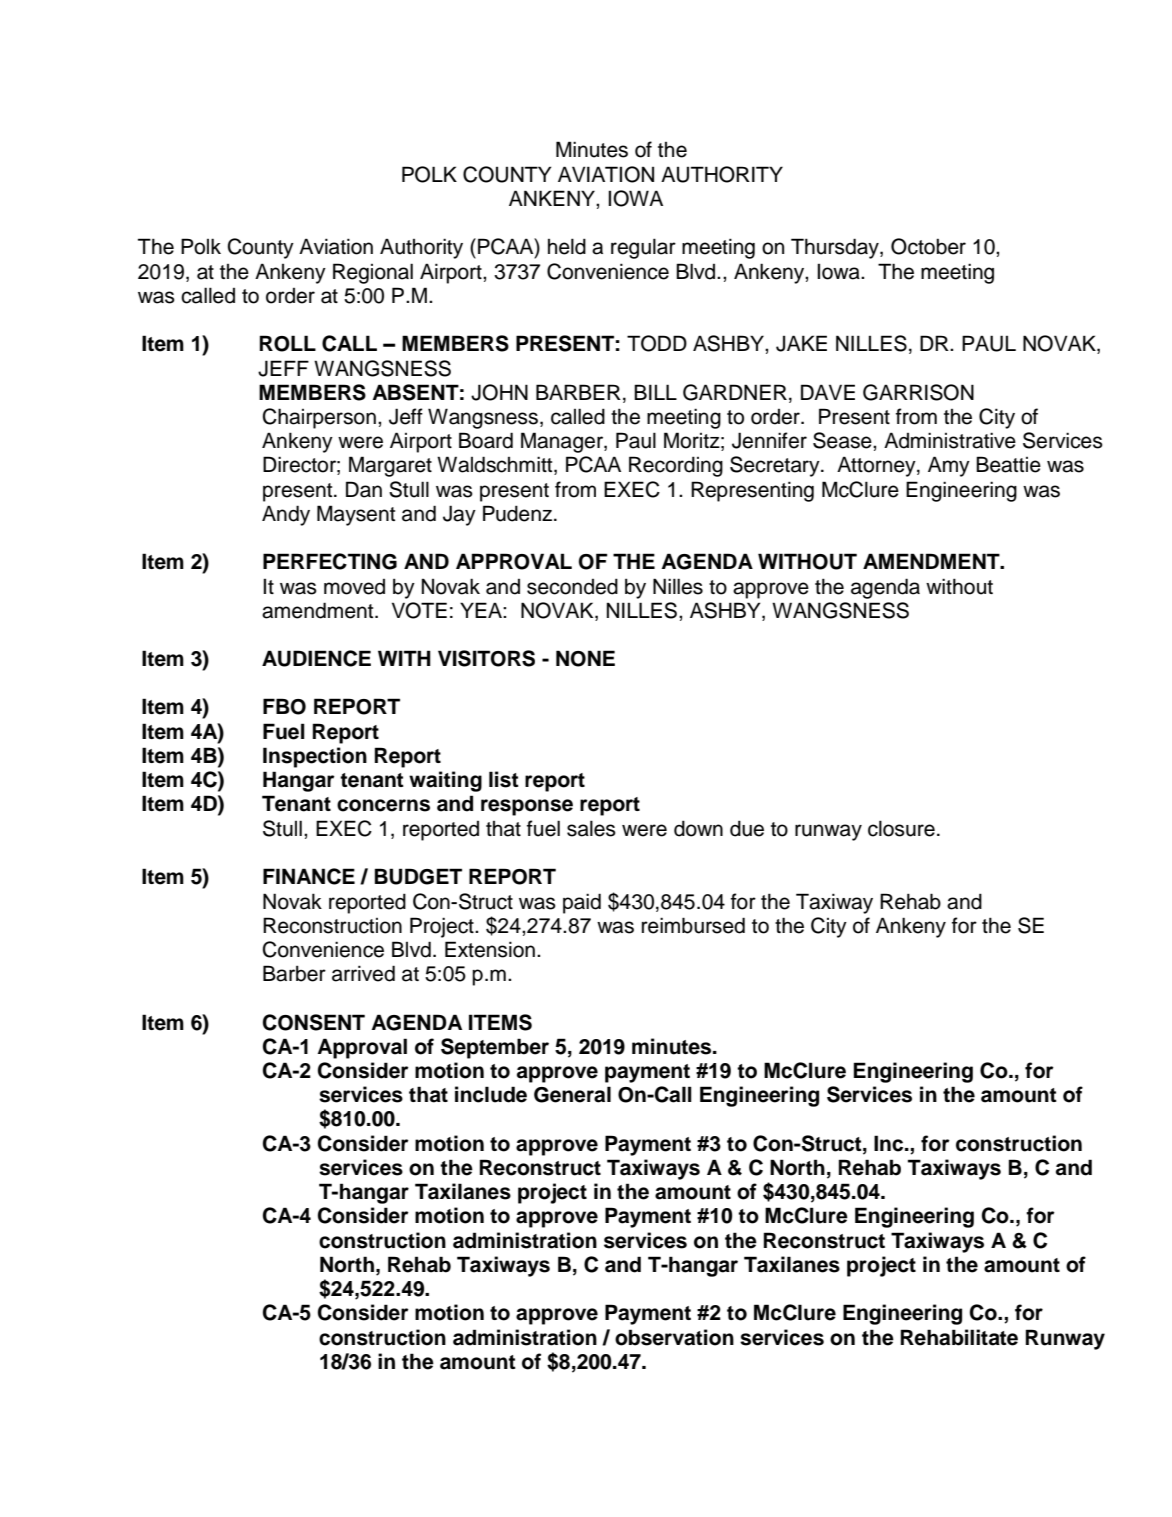 The width and height of the screenshot is (1172, 1517). I want to click on Amy, so click(949, 466).
